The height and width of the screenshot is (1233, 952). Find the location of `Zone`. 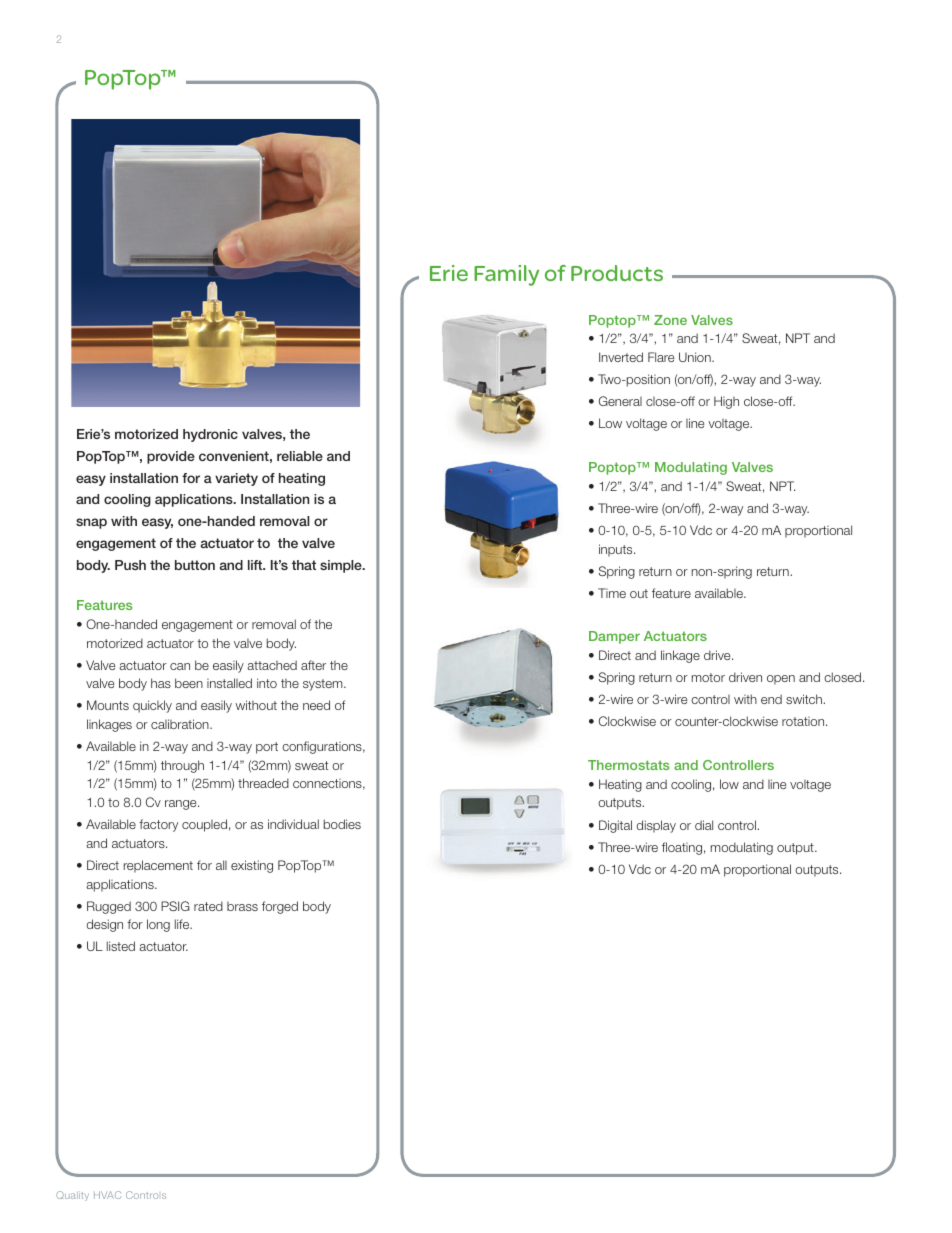

Zone is located at coordinates (670, 320).
